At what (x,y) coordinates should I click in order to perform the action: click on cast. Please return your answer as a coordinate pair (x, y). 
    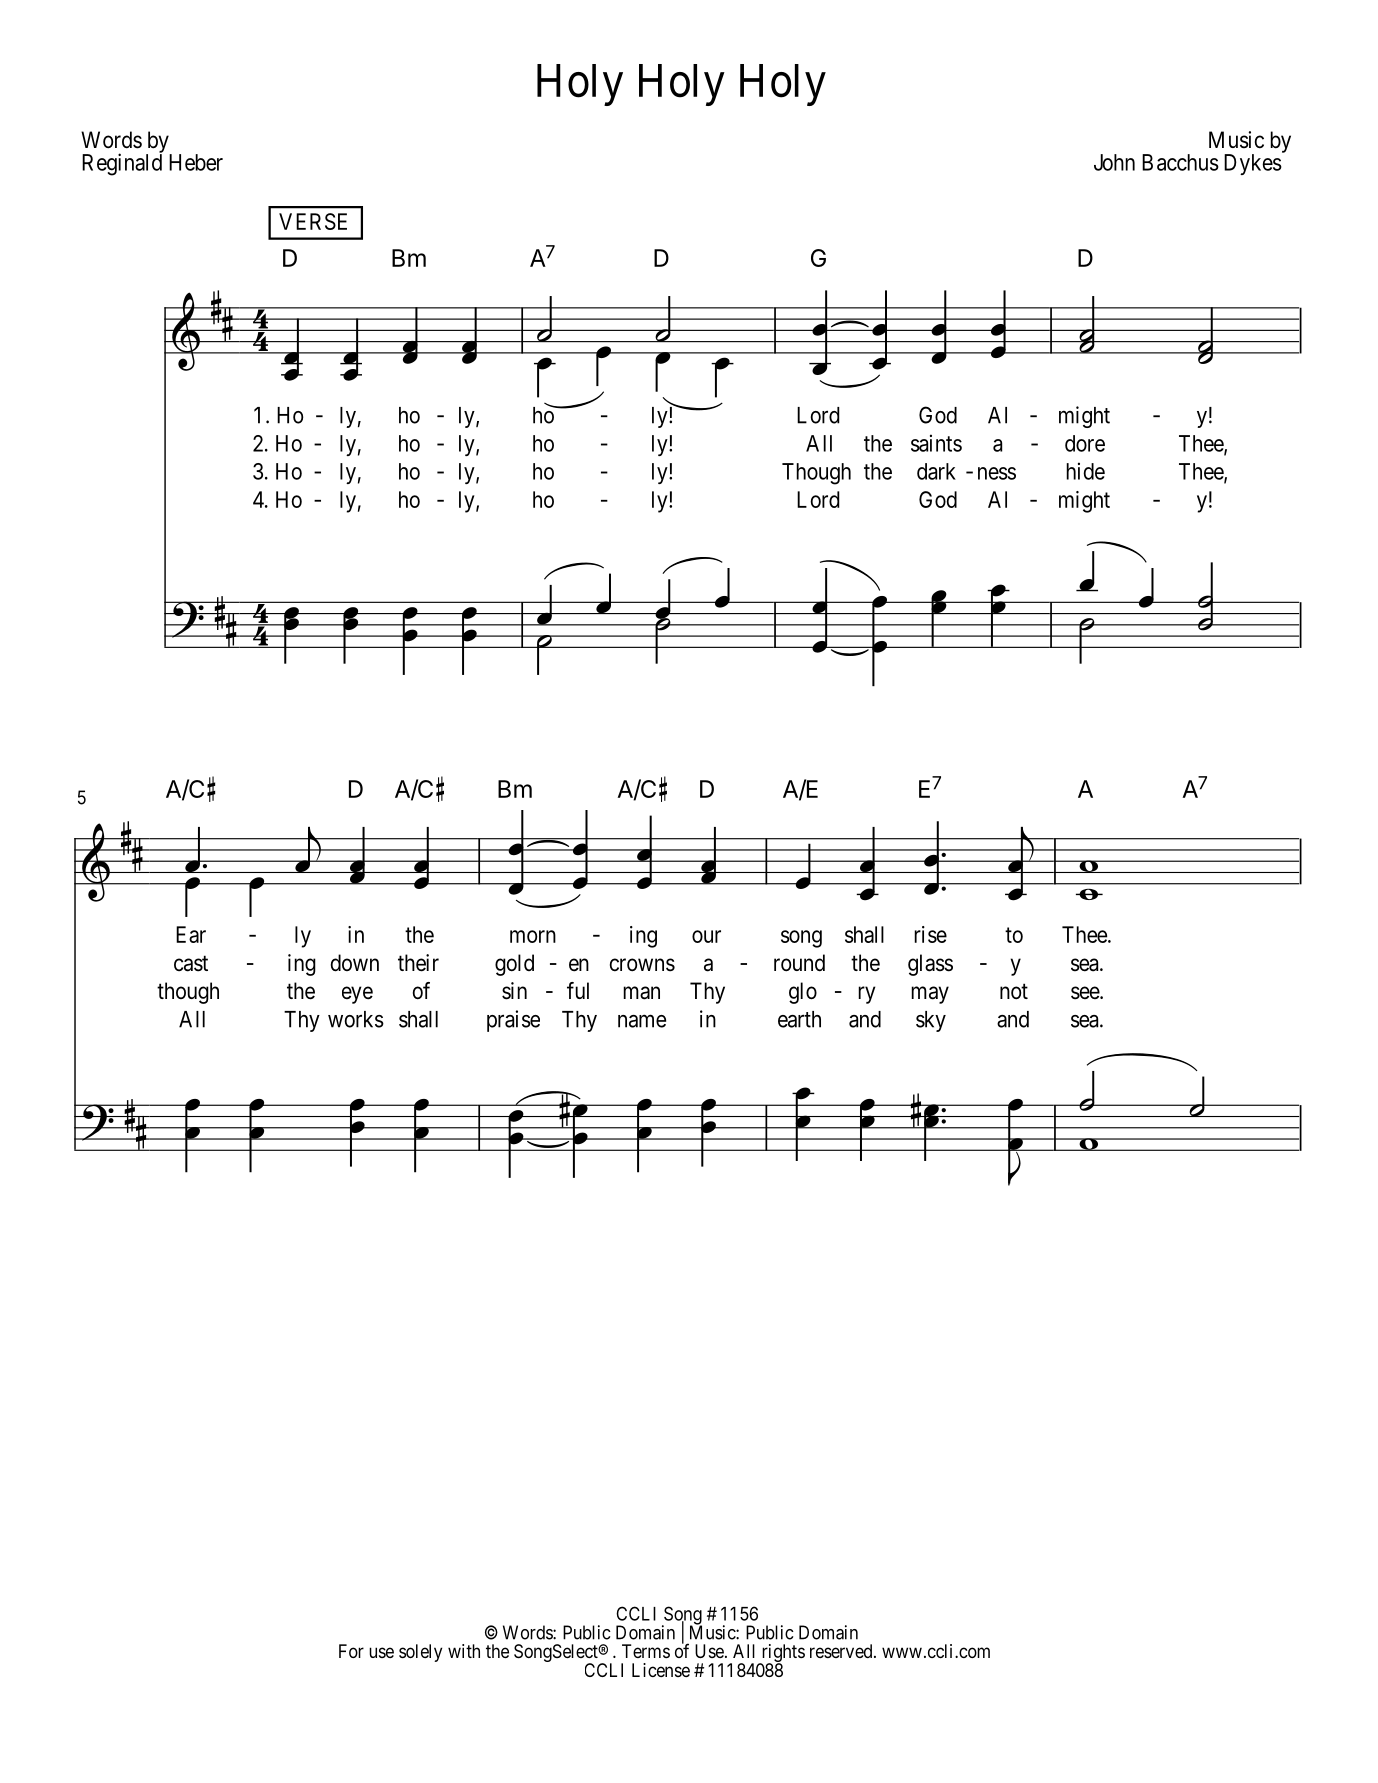
    Looking at the image, I should click on (191, 963).
